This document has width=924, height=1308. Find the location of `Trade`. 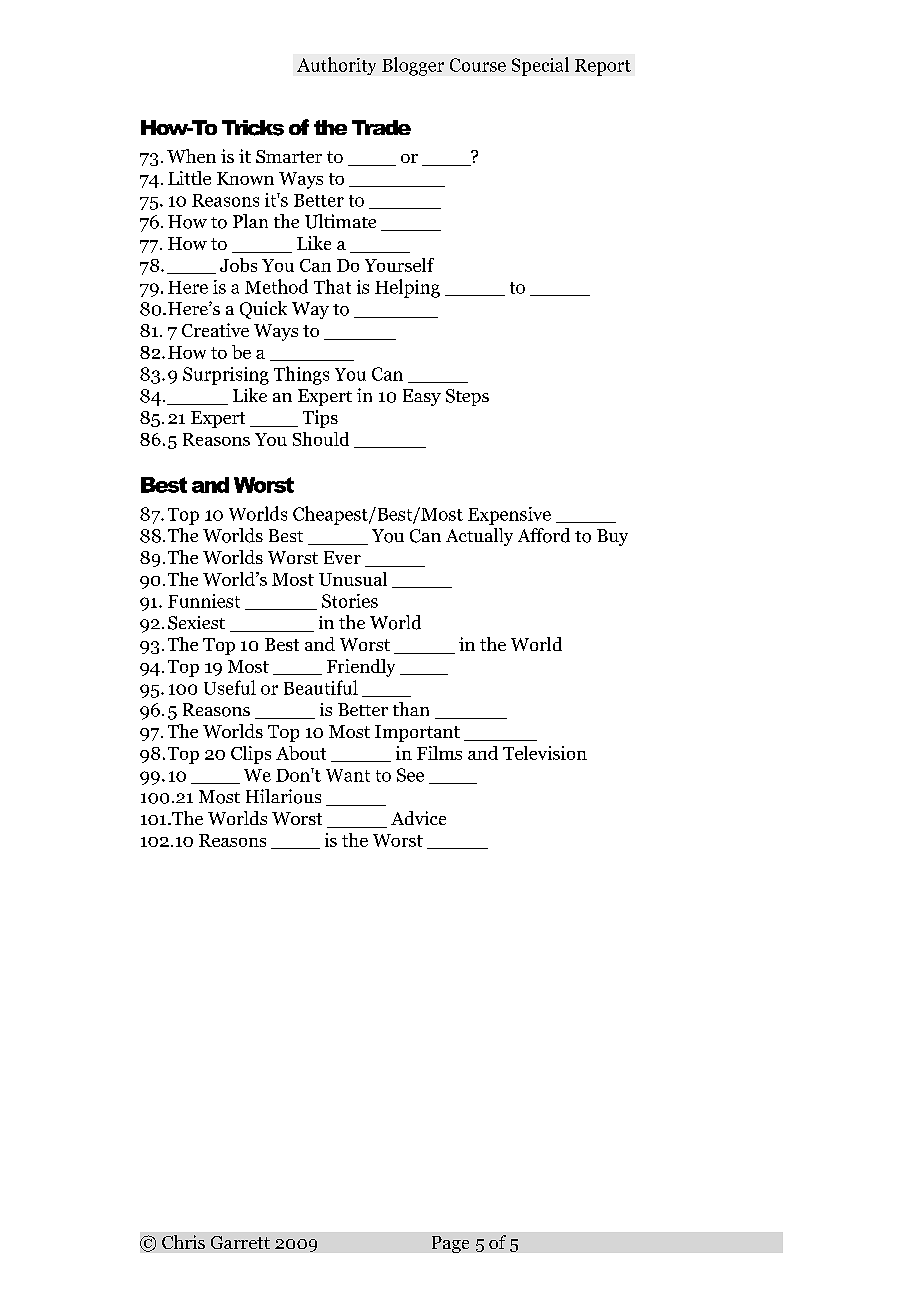

Trade is located at coordinates (381, 127).
